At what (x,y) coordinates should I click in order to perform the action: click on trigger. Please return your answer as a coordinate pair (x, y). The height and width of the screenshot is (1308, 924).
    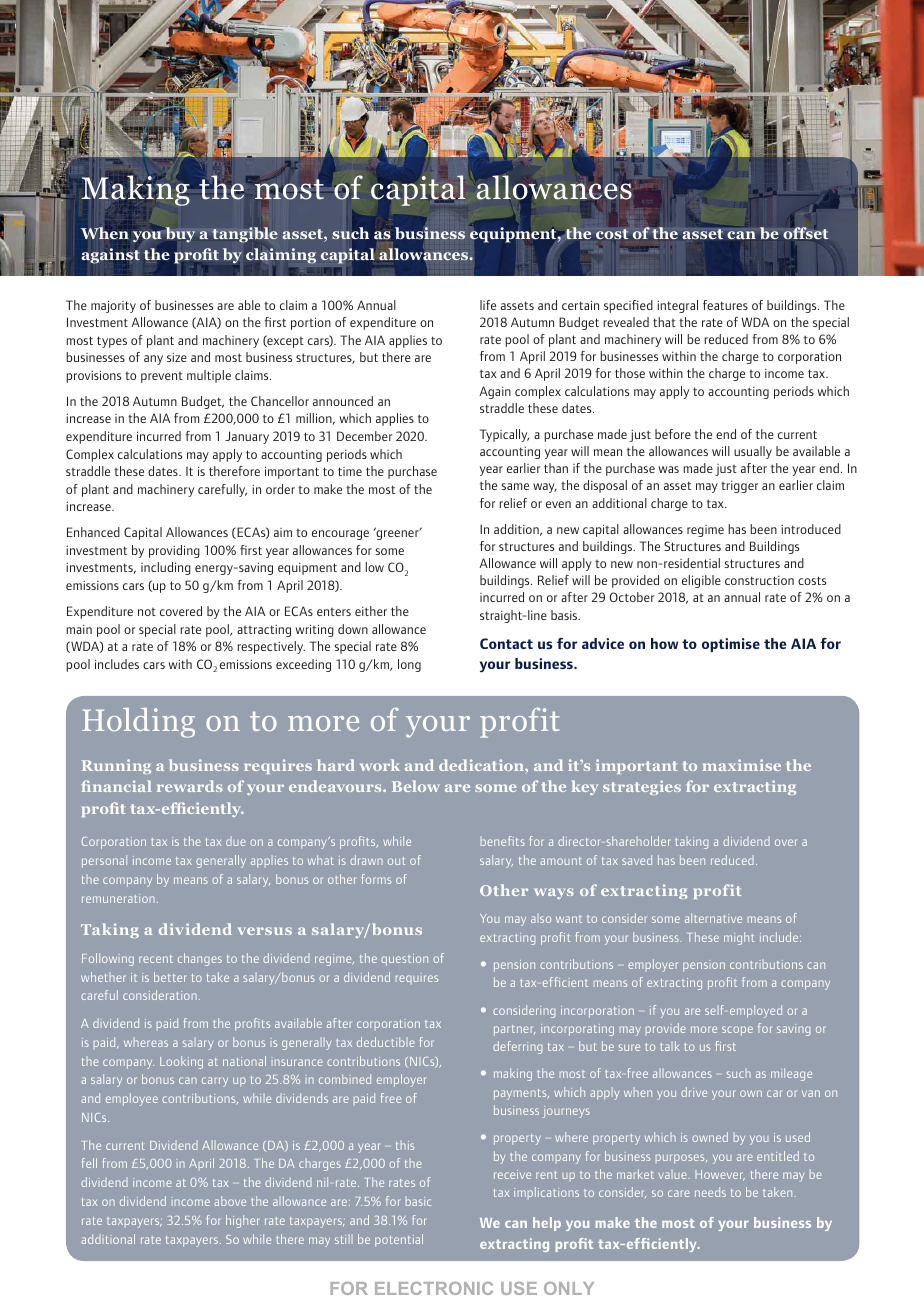
    Looking at the image, I should click on (739, 487).
